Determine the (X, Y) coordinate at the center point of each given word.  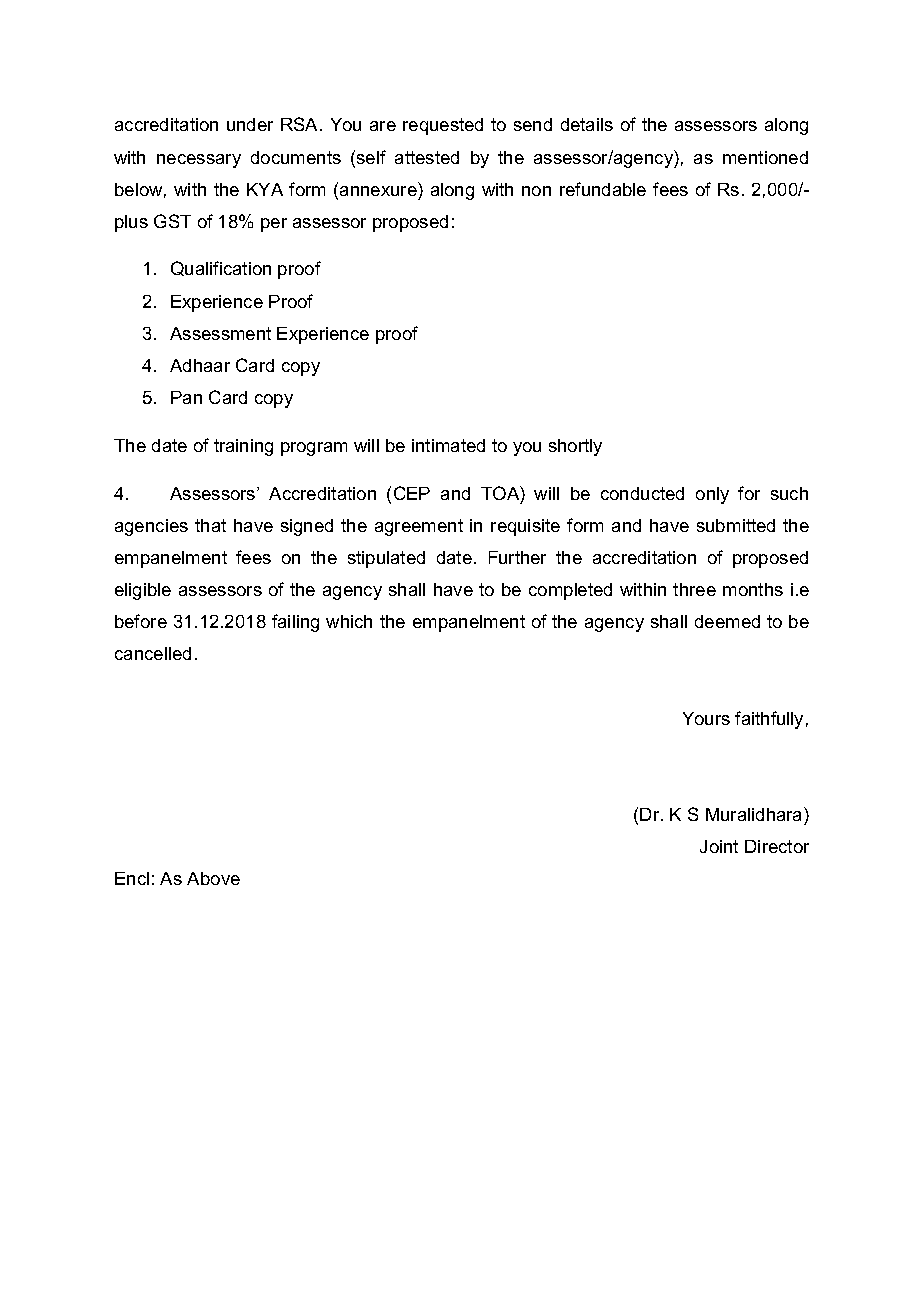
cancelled (153, 653)
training (243, 447)
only (712, 495)
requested (443, 126)
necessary (199, 161)
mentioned (765, 157)
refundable (603, 189)
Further (517, 557)
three (694, 589)
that (210, 525)
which (349, 621)
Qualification (221, 268)
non (536, 191)
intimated (448, 445)
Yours (706, 718)
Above (213, 878)
